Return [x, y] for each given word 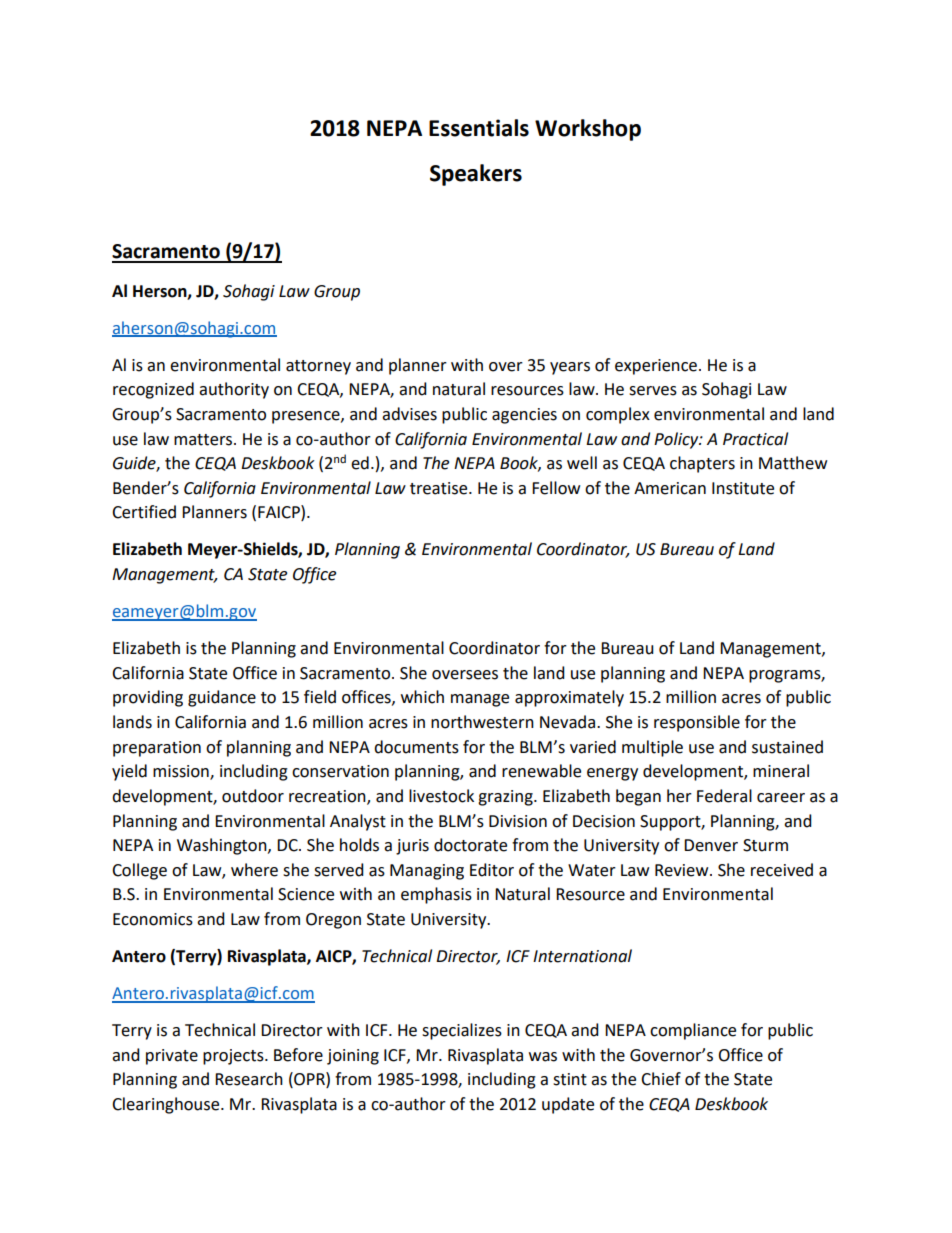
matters [204, 440]
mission [182, 772]
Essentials [479, 128]
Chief [661, 1079]
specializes [462, 1031]
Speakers [476, 175]
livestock [441, 796]
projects [234, 1057]
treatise [440, 488]
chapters [702, 464]
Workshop [588, 130]
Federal [724, 796]
